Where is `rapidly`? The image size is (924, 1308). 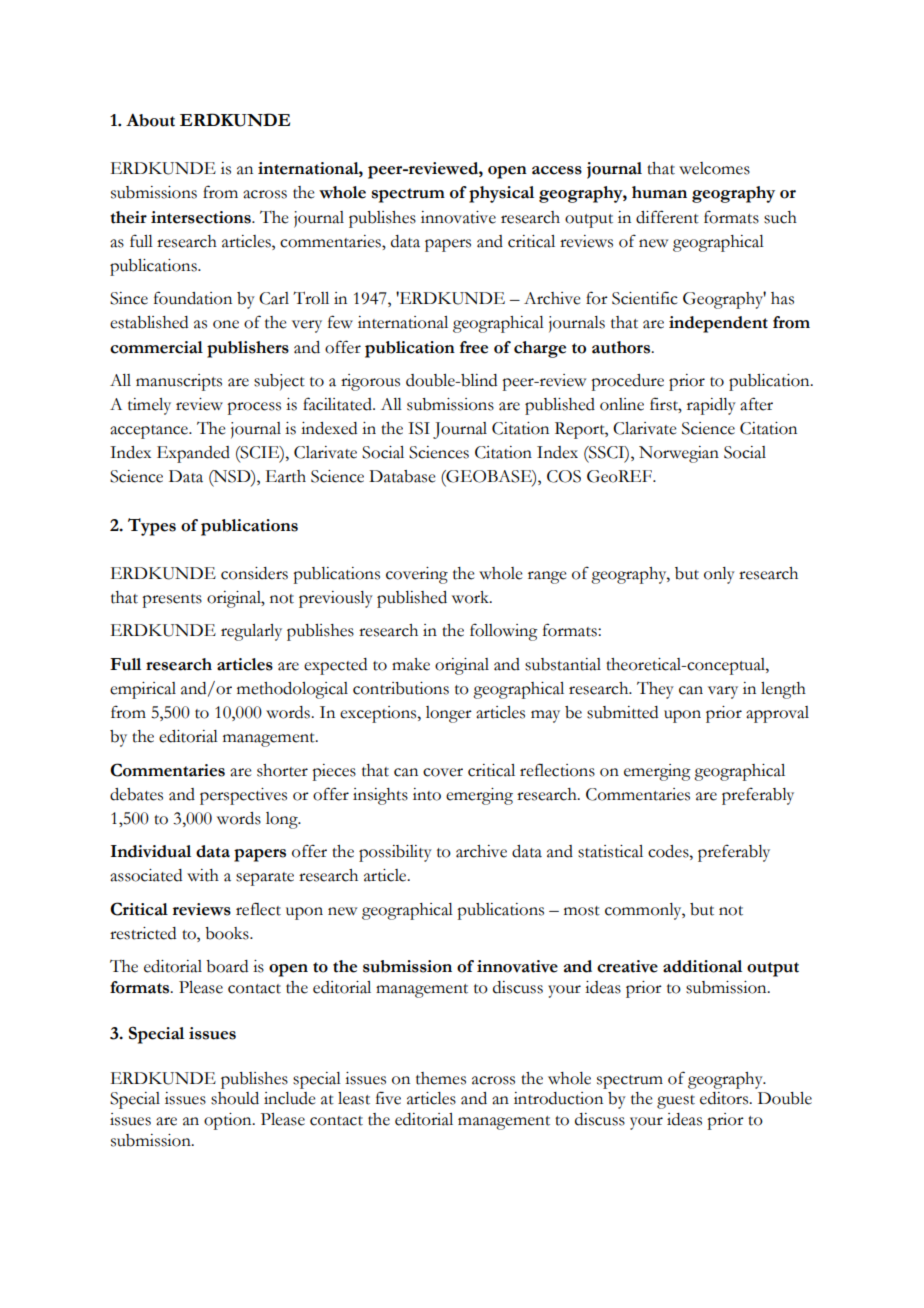 rapidly is located at coordinates (711, 406).
